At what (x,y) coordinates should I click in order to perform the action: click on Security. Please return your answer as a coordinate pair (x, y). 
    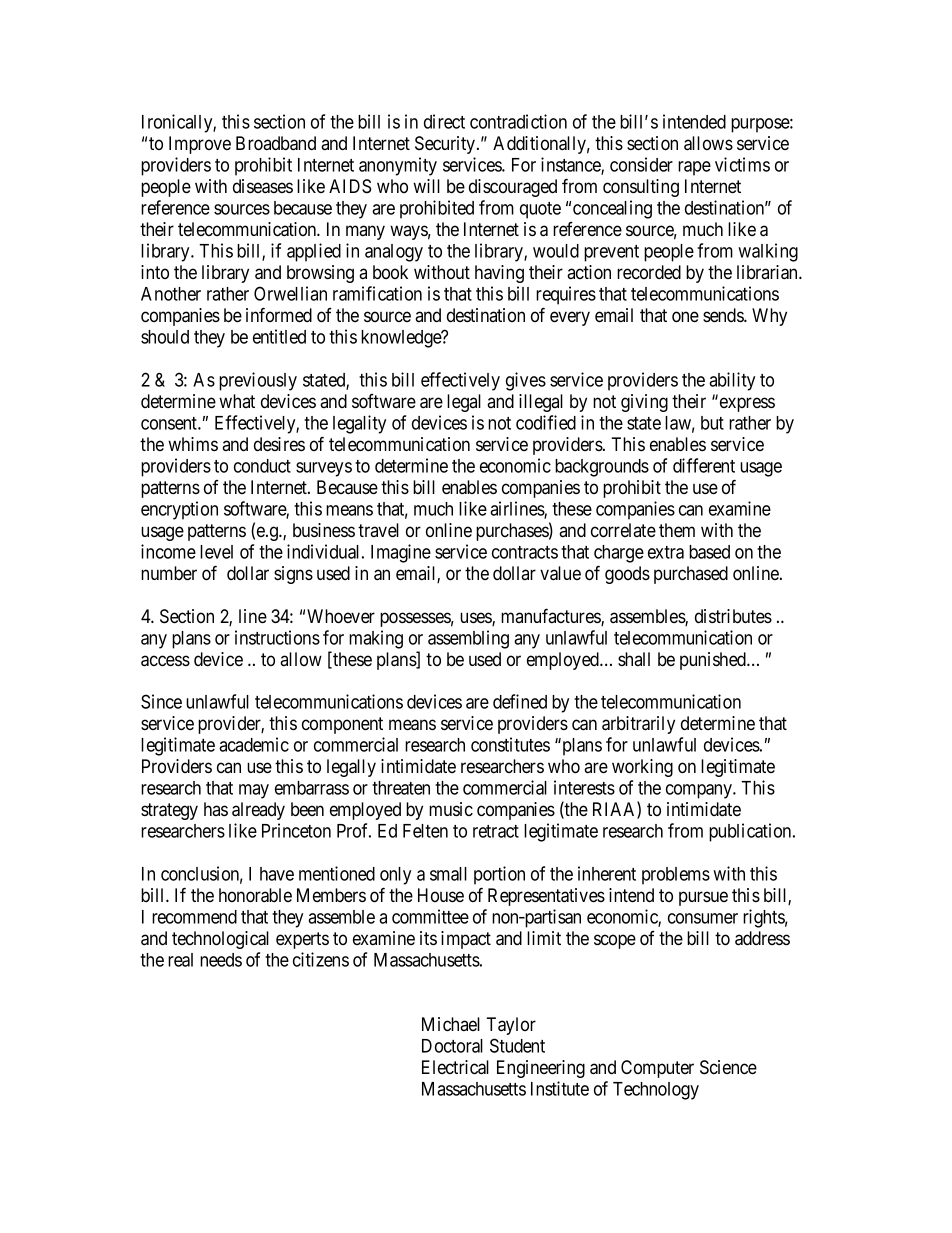
    Looking at the image, I should click on (446, 145).
